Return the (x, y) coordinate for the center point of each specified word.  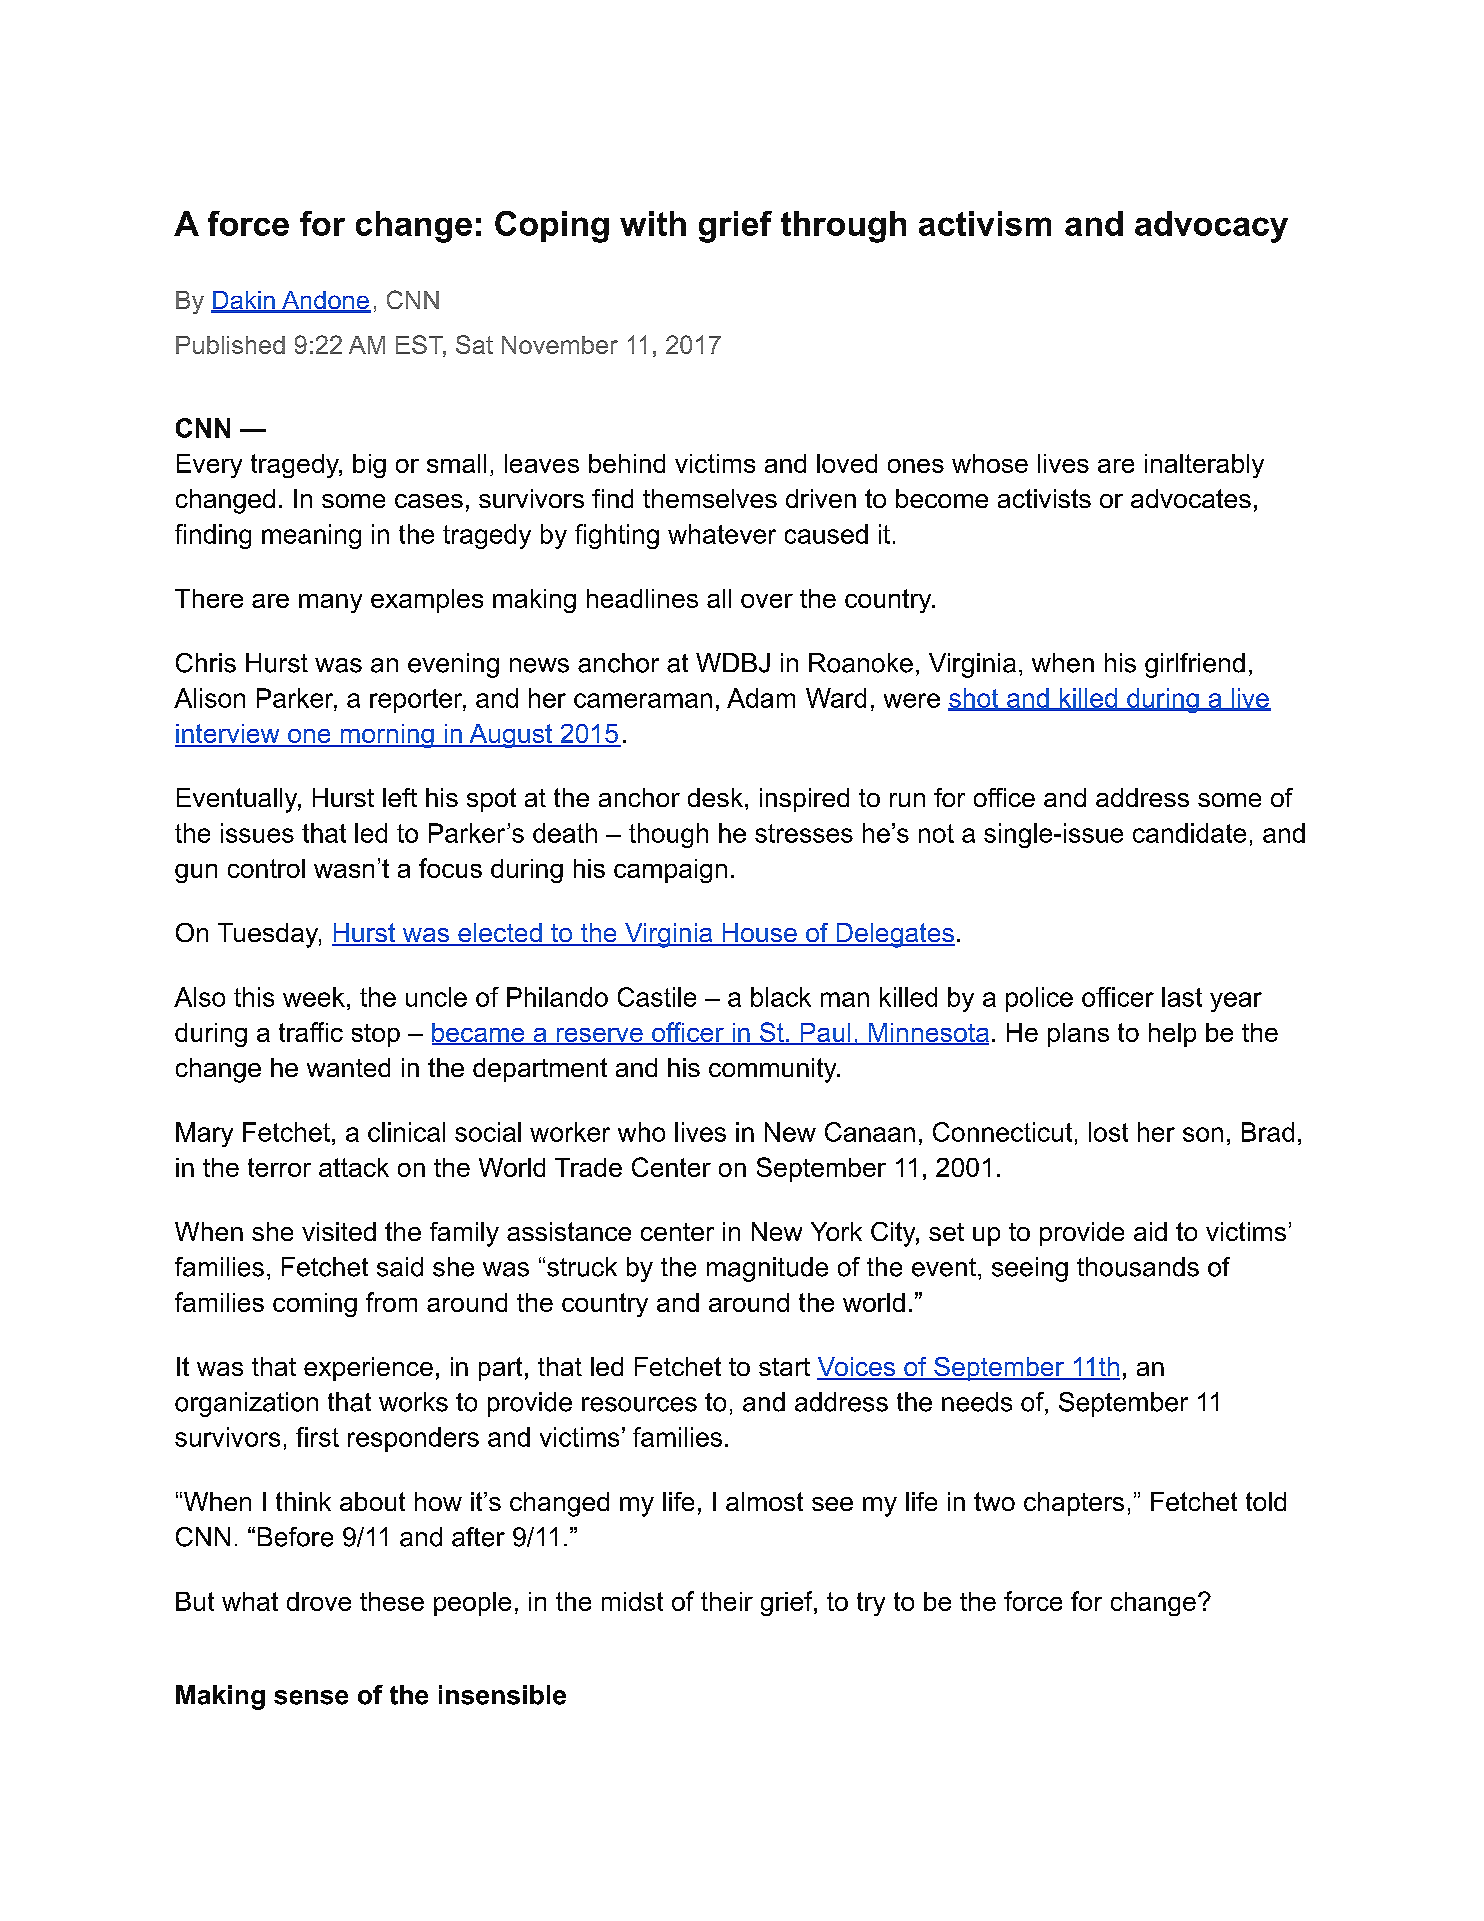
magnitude (767, 1269)
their (727, 1601)
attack (354, 1167)
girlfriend (1195, 665)
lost (1108, 1132)
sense (311, 1697)
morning (387, 736)
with (653, 223)
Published (230, 345)
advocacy (1211, 227)
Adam (761, 698)
